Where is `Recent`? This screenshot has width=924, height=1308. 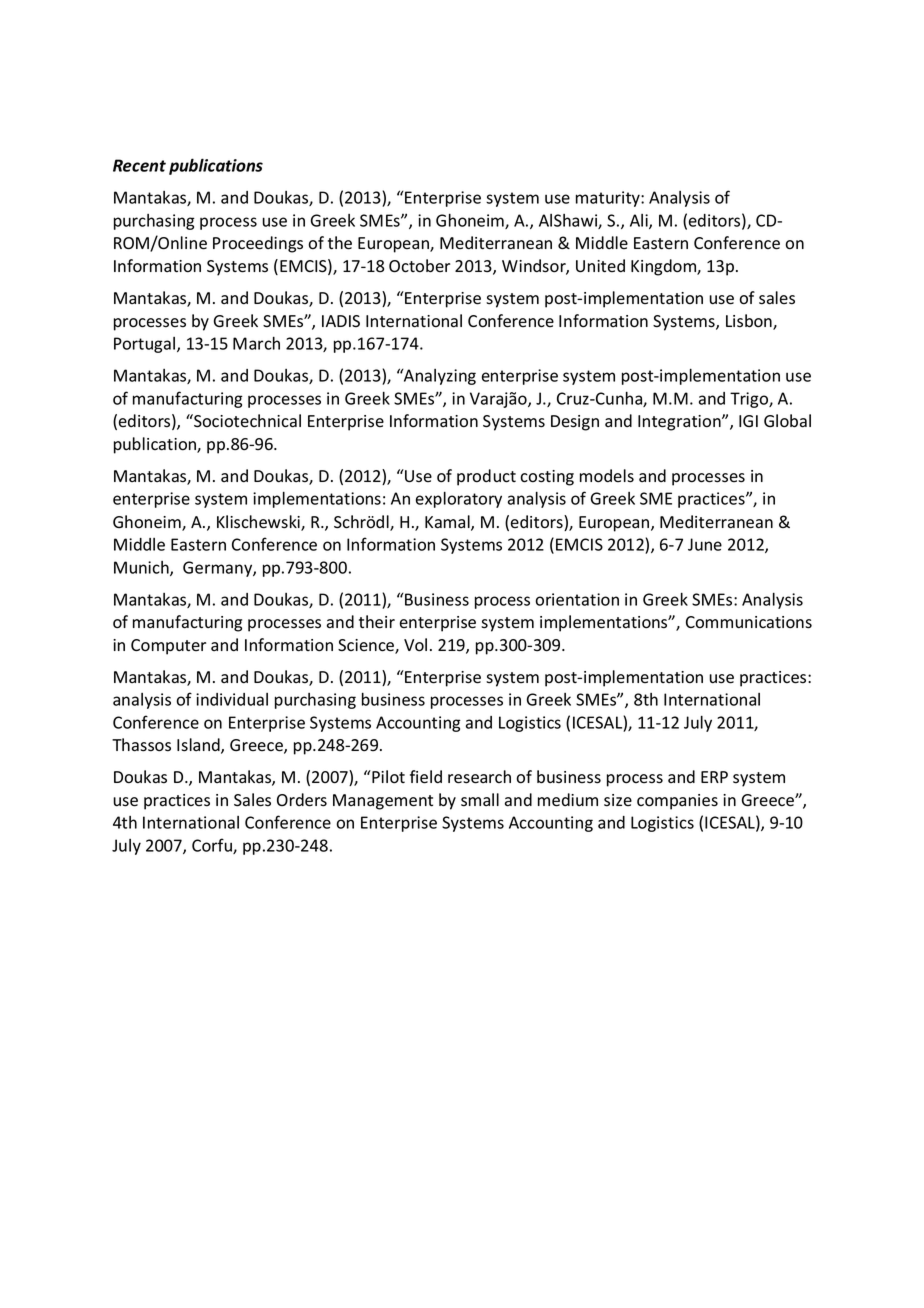
Recent is located at coordinates (139, 165).
